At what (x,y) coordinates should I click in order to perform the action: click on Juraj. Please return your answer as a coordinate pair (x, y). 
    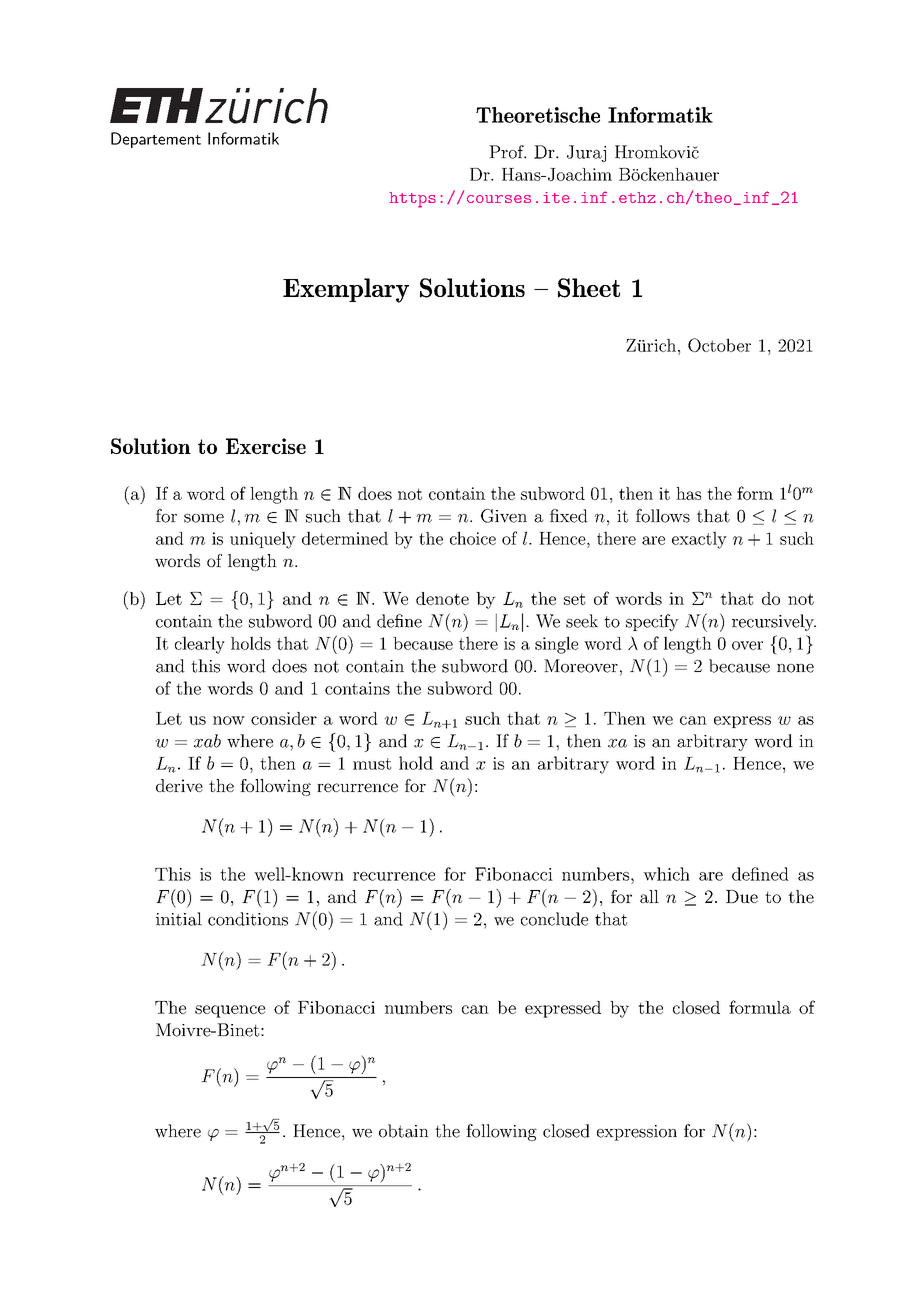
    Looking at the image, I should click on (586, 153).
